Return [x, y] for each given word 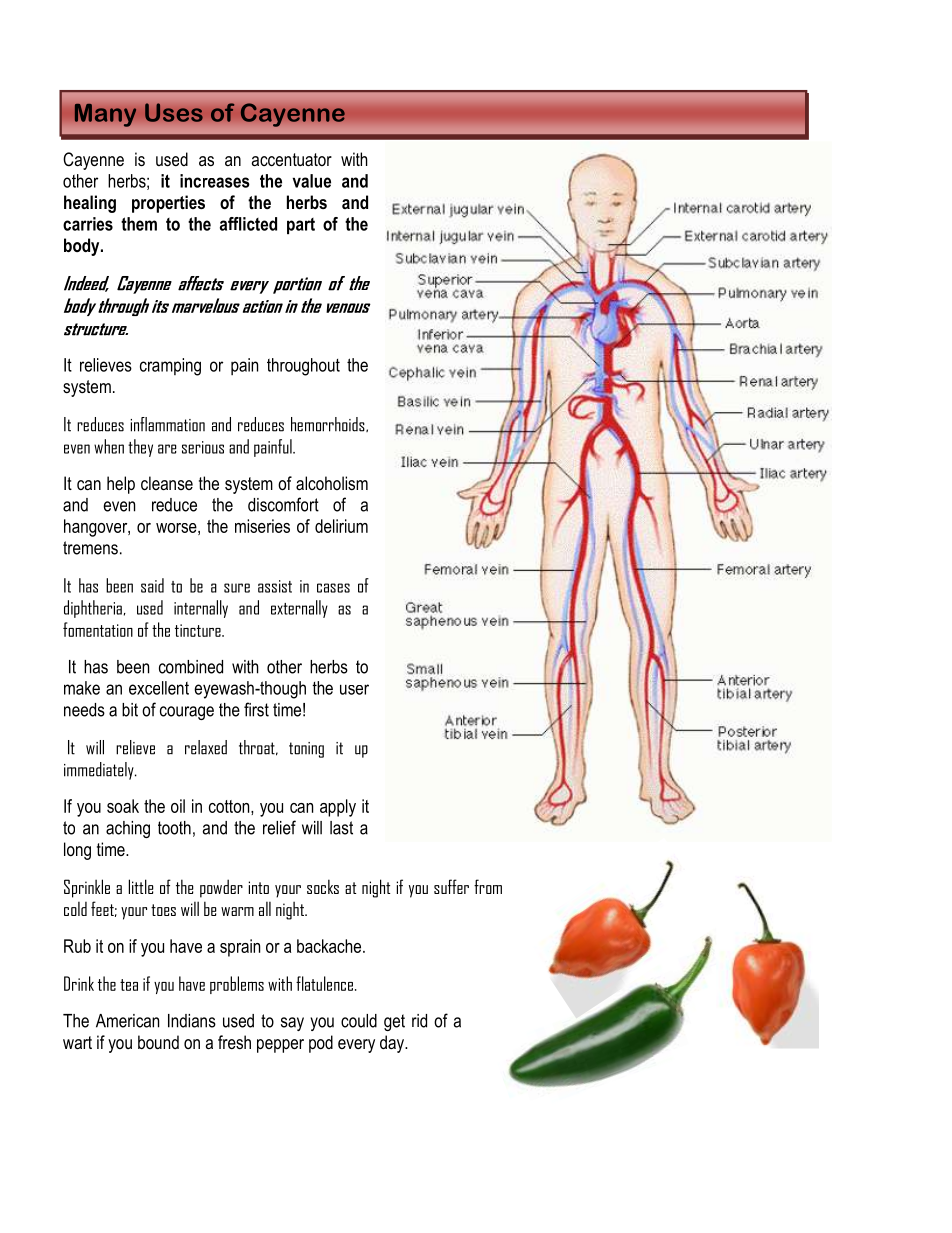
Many [105, 115]
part [301, 226]
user [354, 689]
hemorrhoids [329, 424]
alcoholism [332, 483]
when [109, 446]
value [311, 181]
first [256, 709]
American [127, 1021]
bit [130, 710]
